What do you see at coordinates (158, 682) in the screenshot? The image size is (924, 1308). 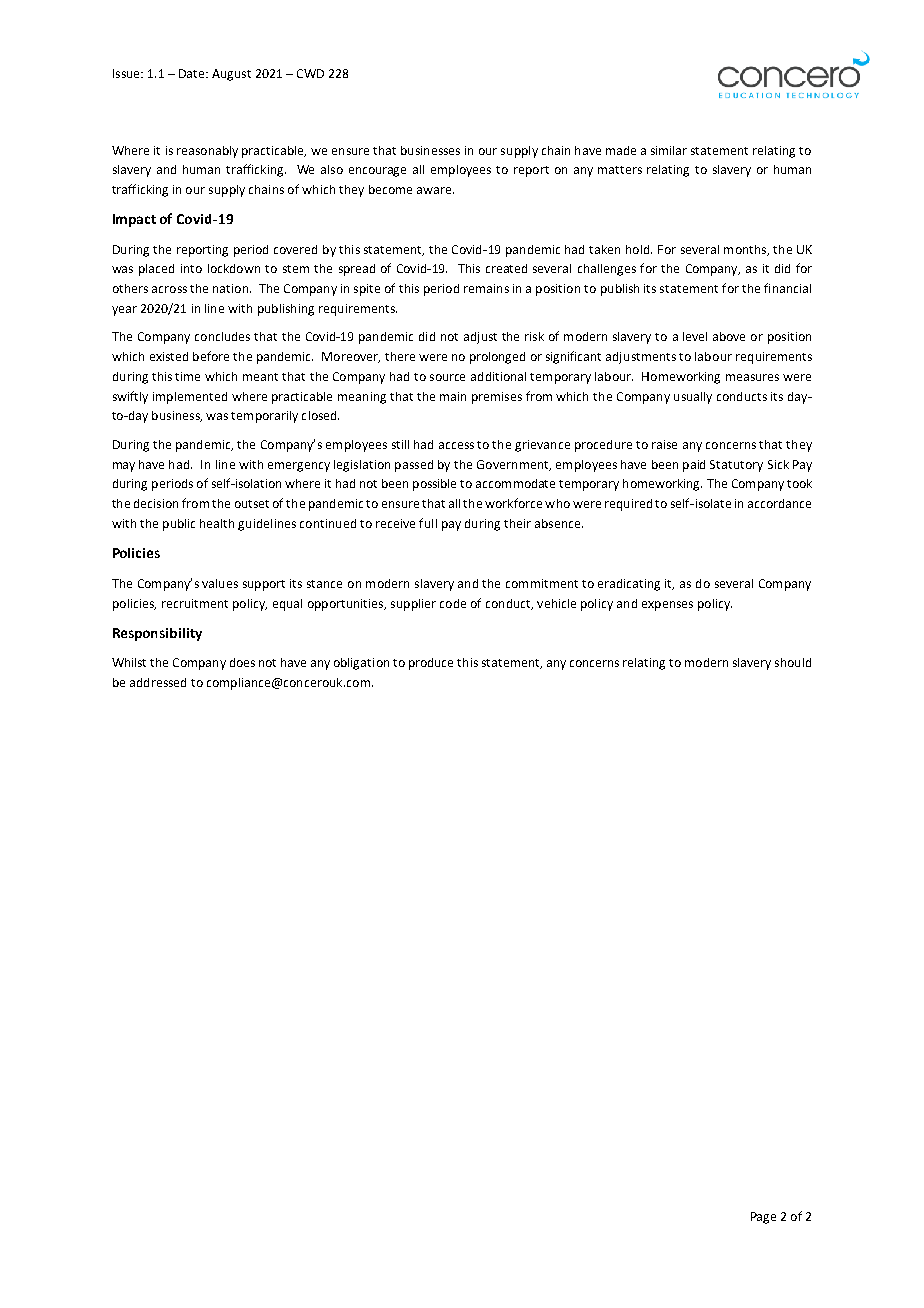 I see `addressed` at bounding box center [158, 682].
